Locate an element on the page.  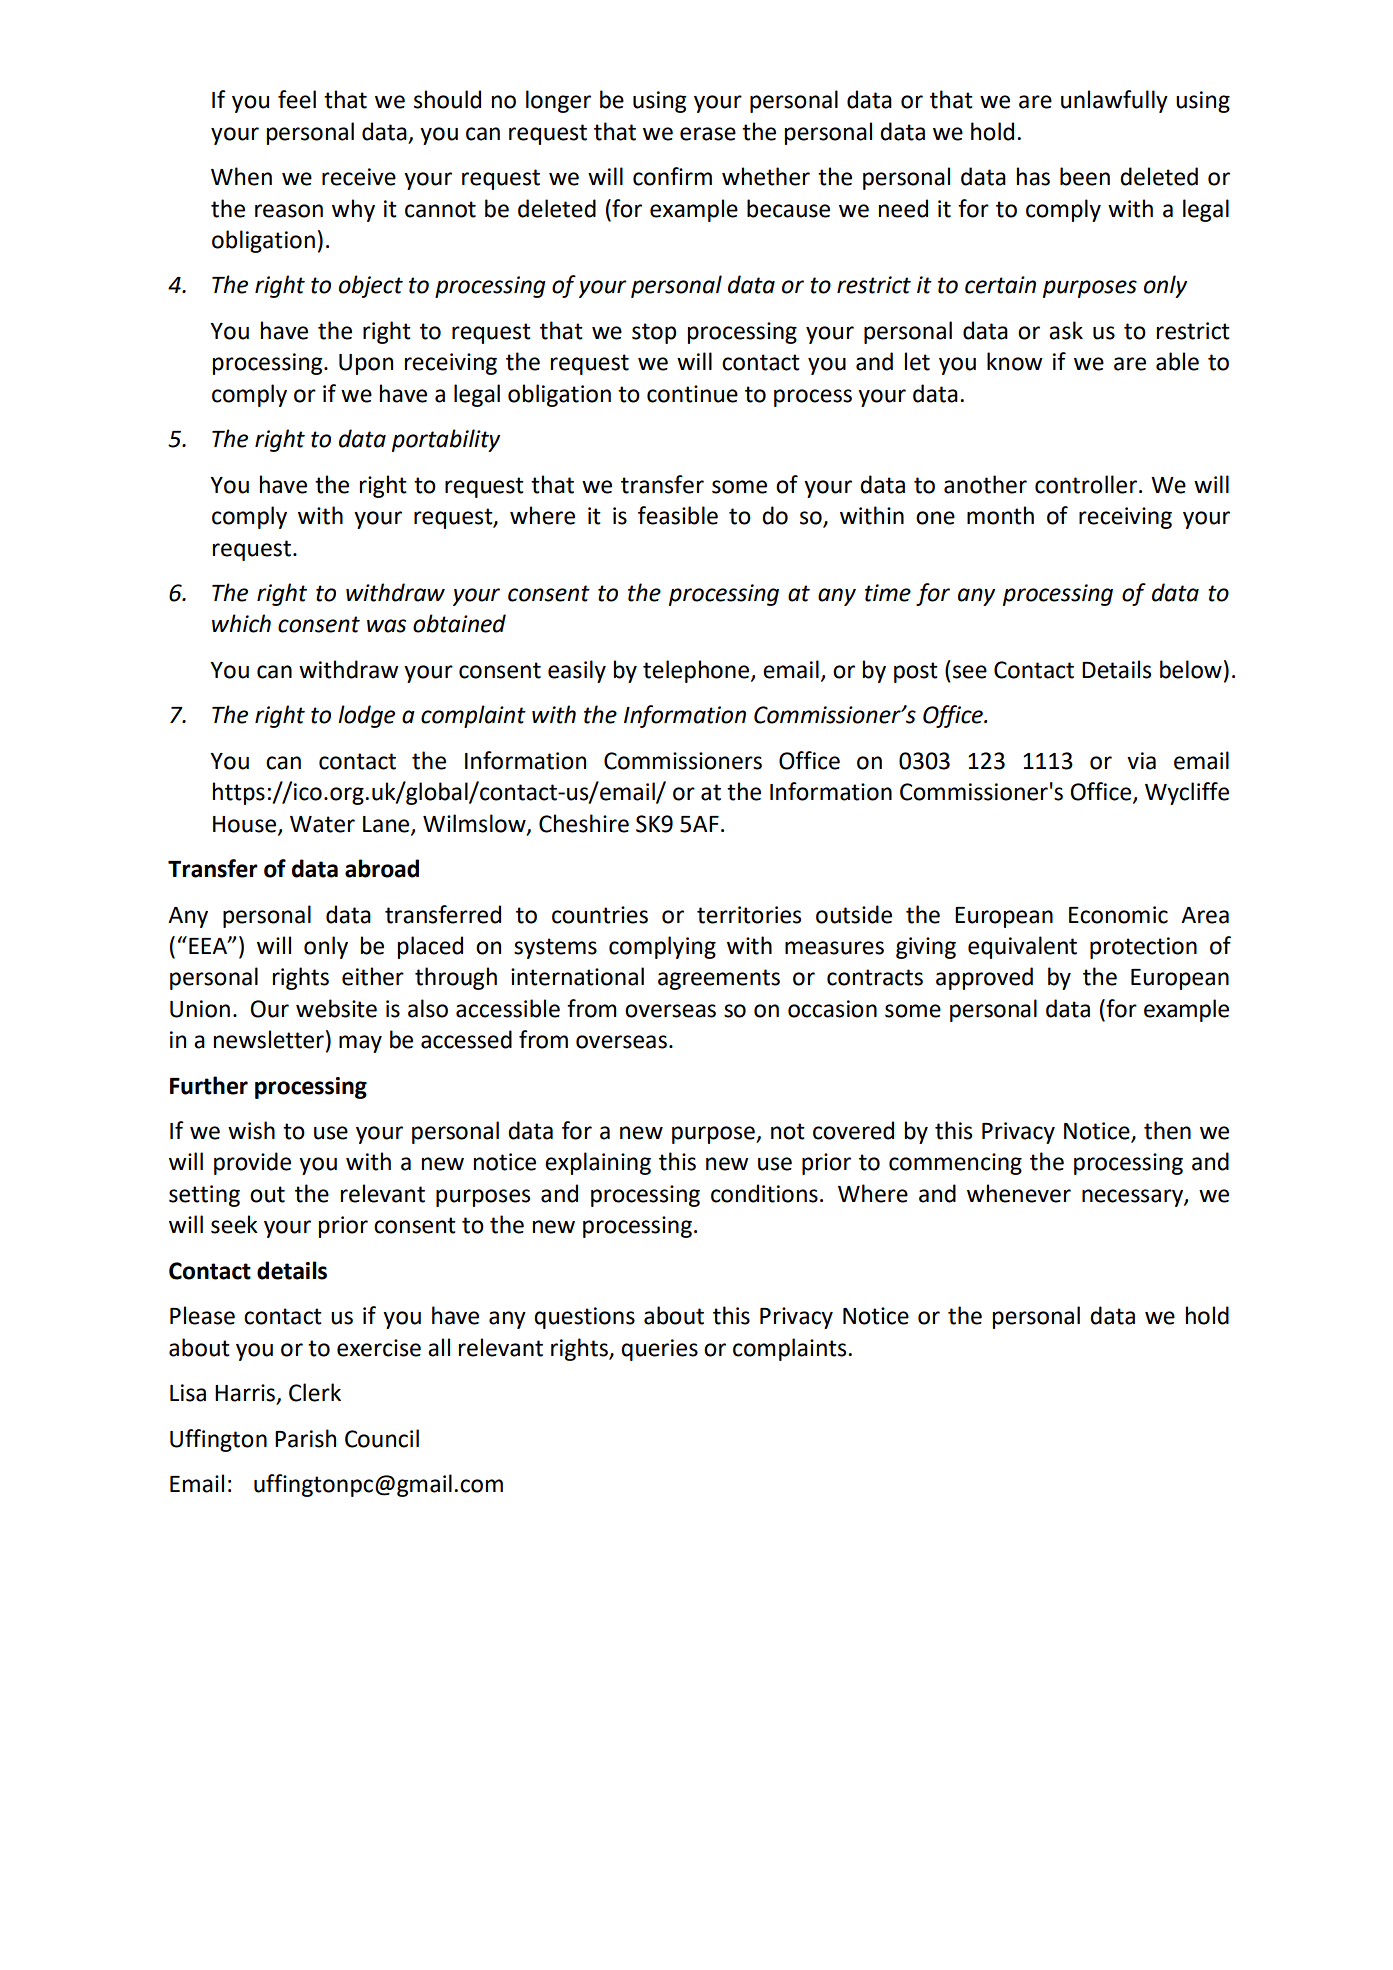
Water is located at coordinates (322, 824).
